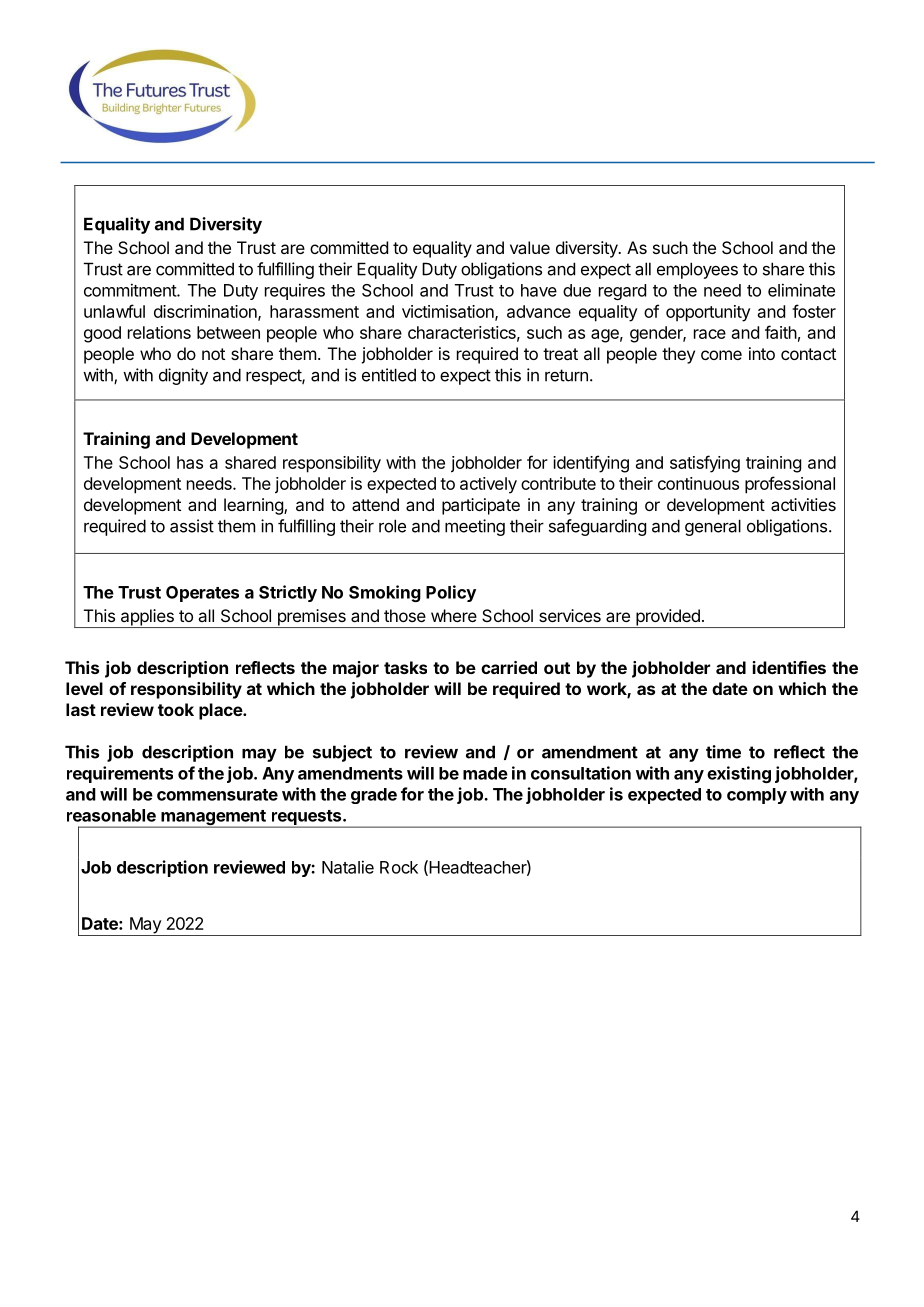 This screenshot has width=924, height=1307. What do you see at coordinates (131, 290) in the screenshot?
I see `commitment` at bounding box center [131, 290].
